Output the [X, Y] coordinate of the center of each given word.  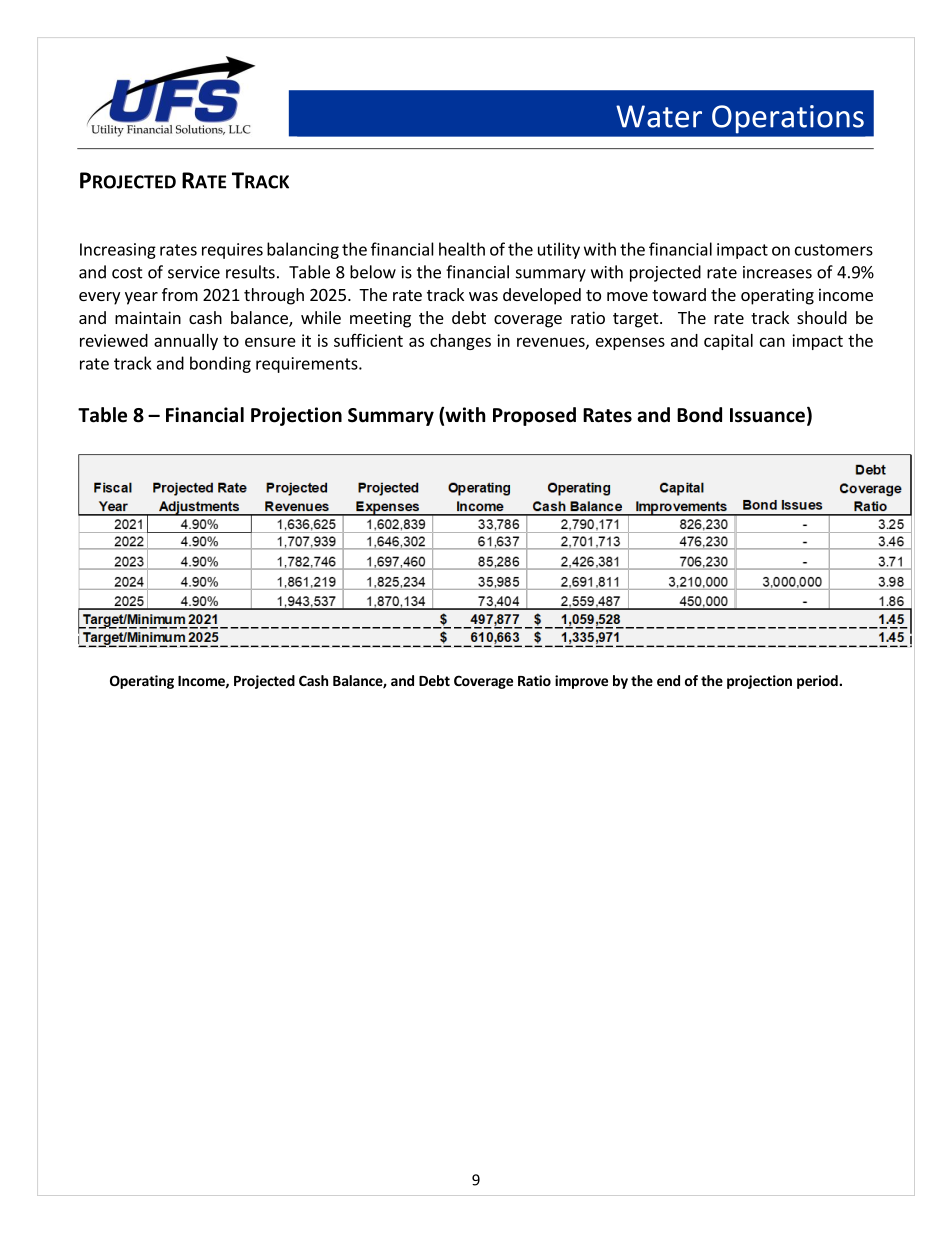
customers [834, 250]
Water [659, 116]
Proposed [534, 416]
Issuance [767, 415]
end [668, 680]
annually [186, 342]
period [818, 682]
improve [581, 682]
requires [232, 251]
